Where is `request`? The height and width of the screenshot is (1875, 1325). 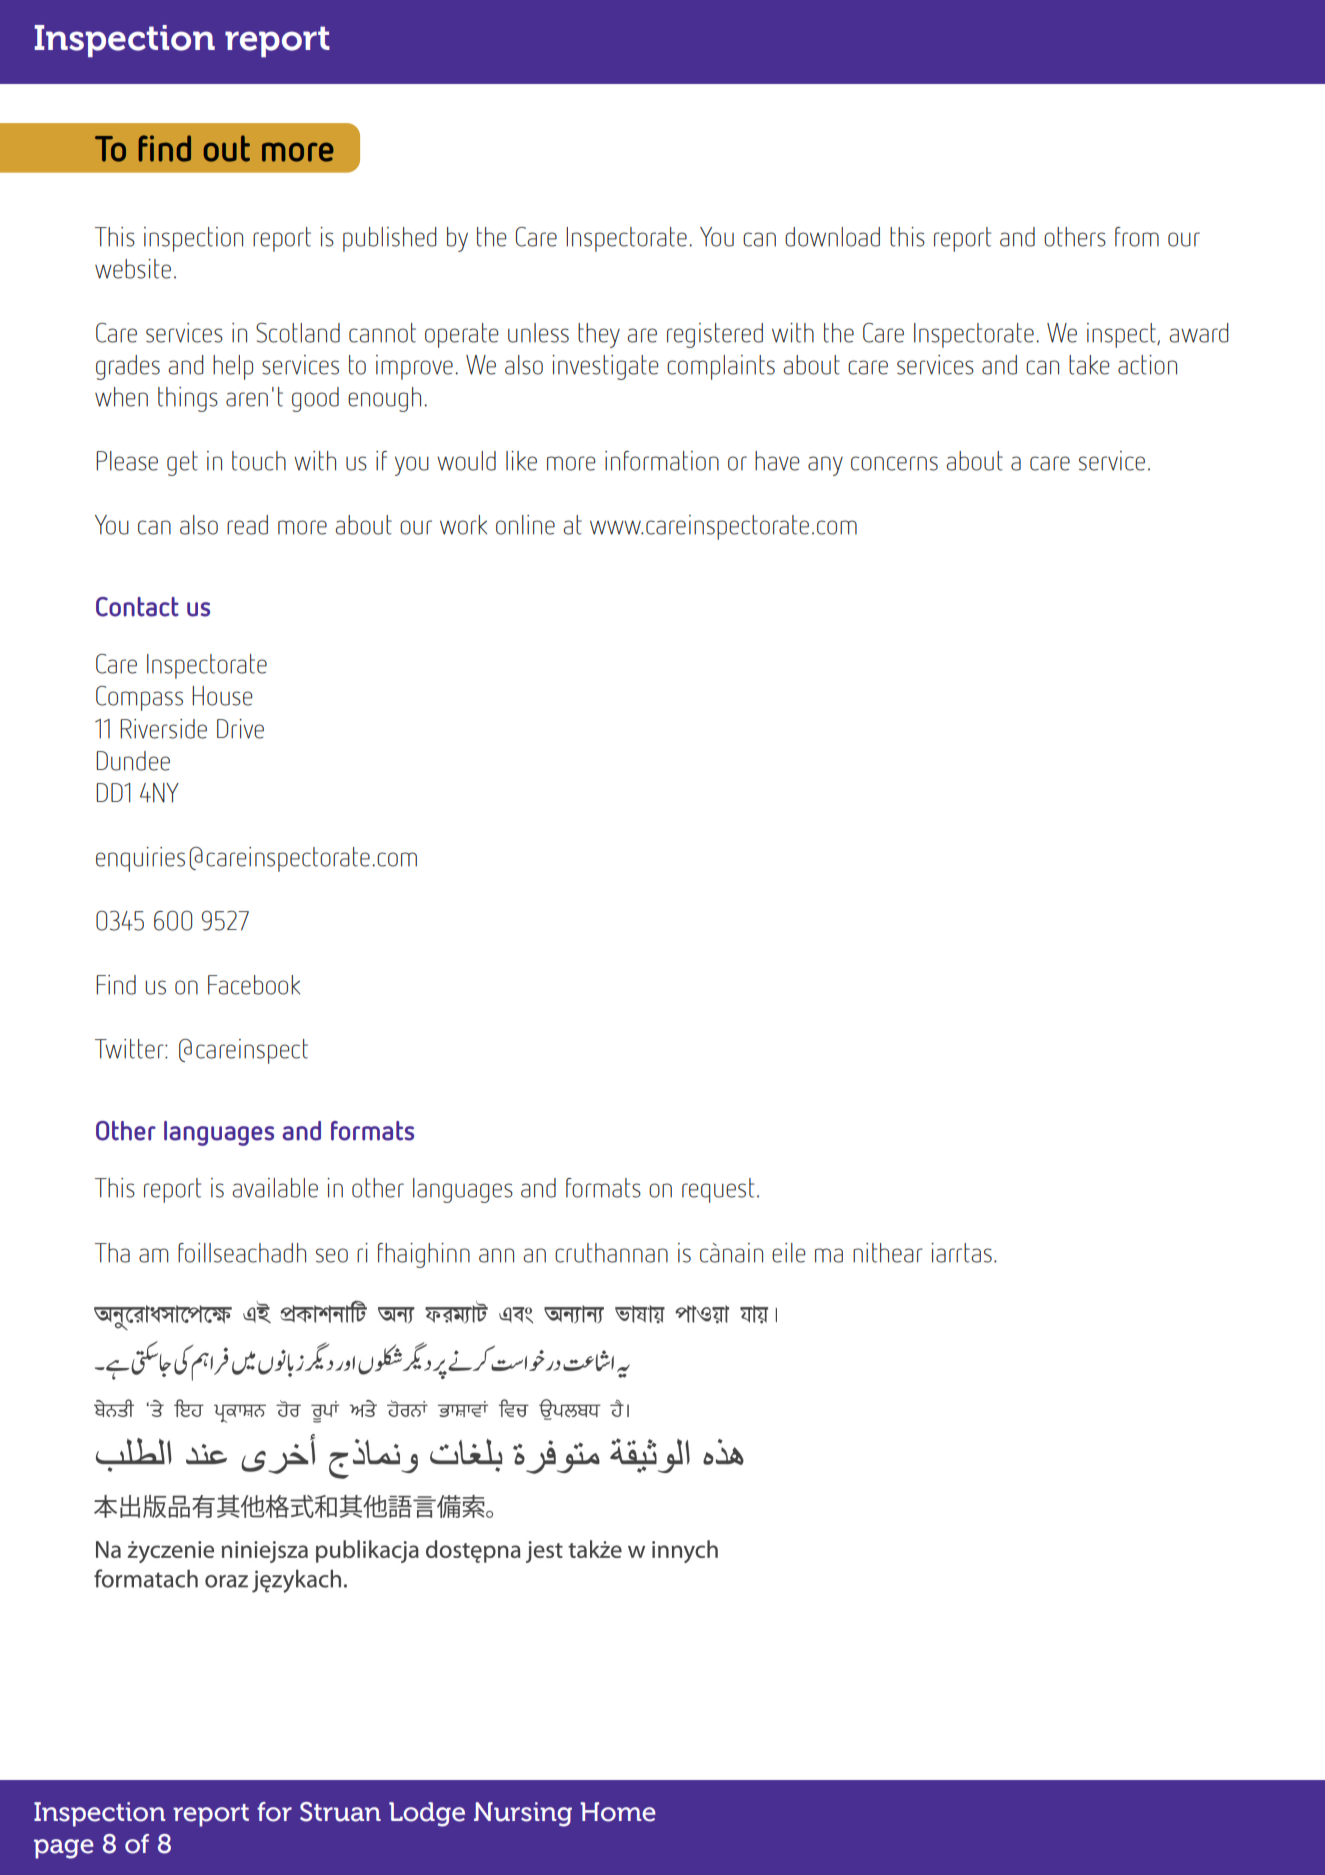 request is located at coordinates (718, 1190).
